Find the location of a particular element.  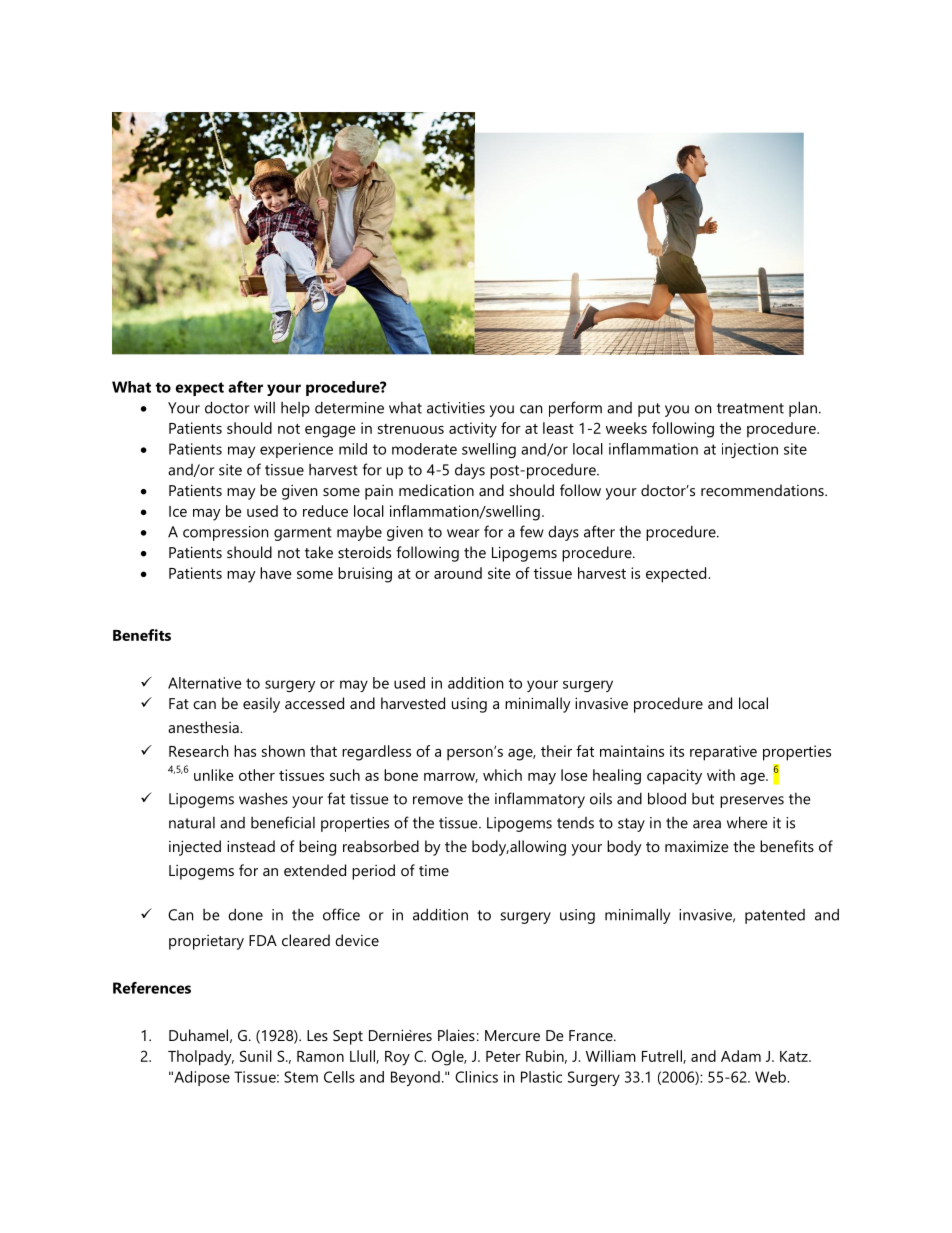

which is located at coordinates (502, 775).
